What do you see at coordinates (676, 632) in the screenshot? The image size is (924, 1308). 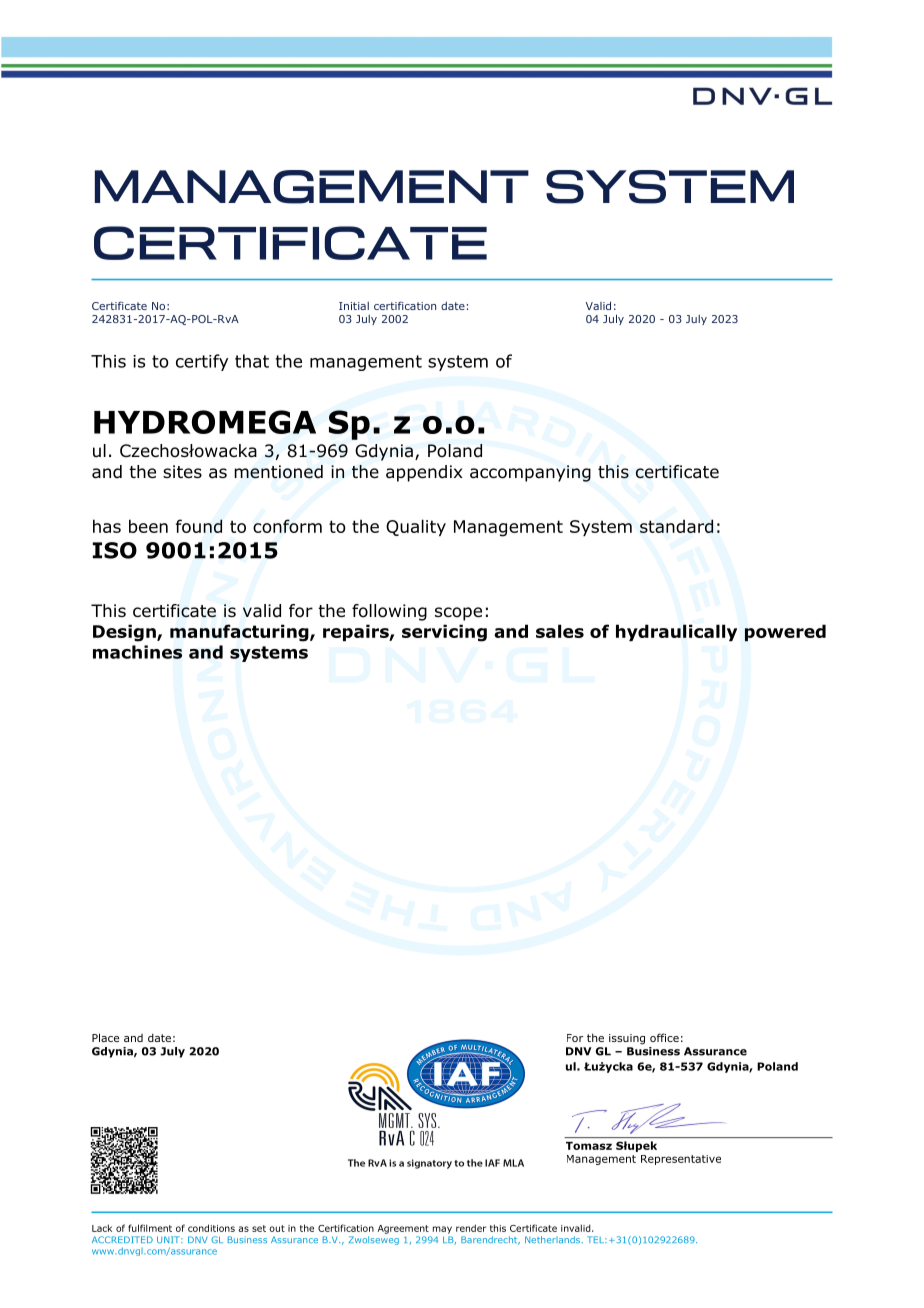 I see `hydraulically` at bounding box center [676, 632].
